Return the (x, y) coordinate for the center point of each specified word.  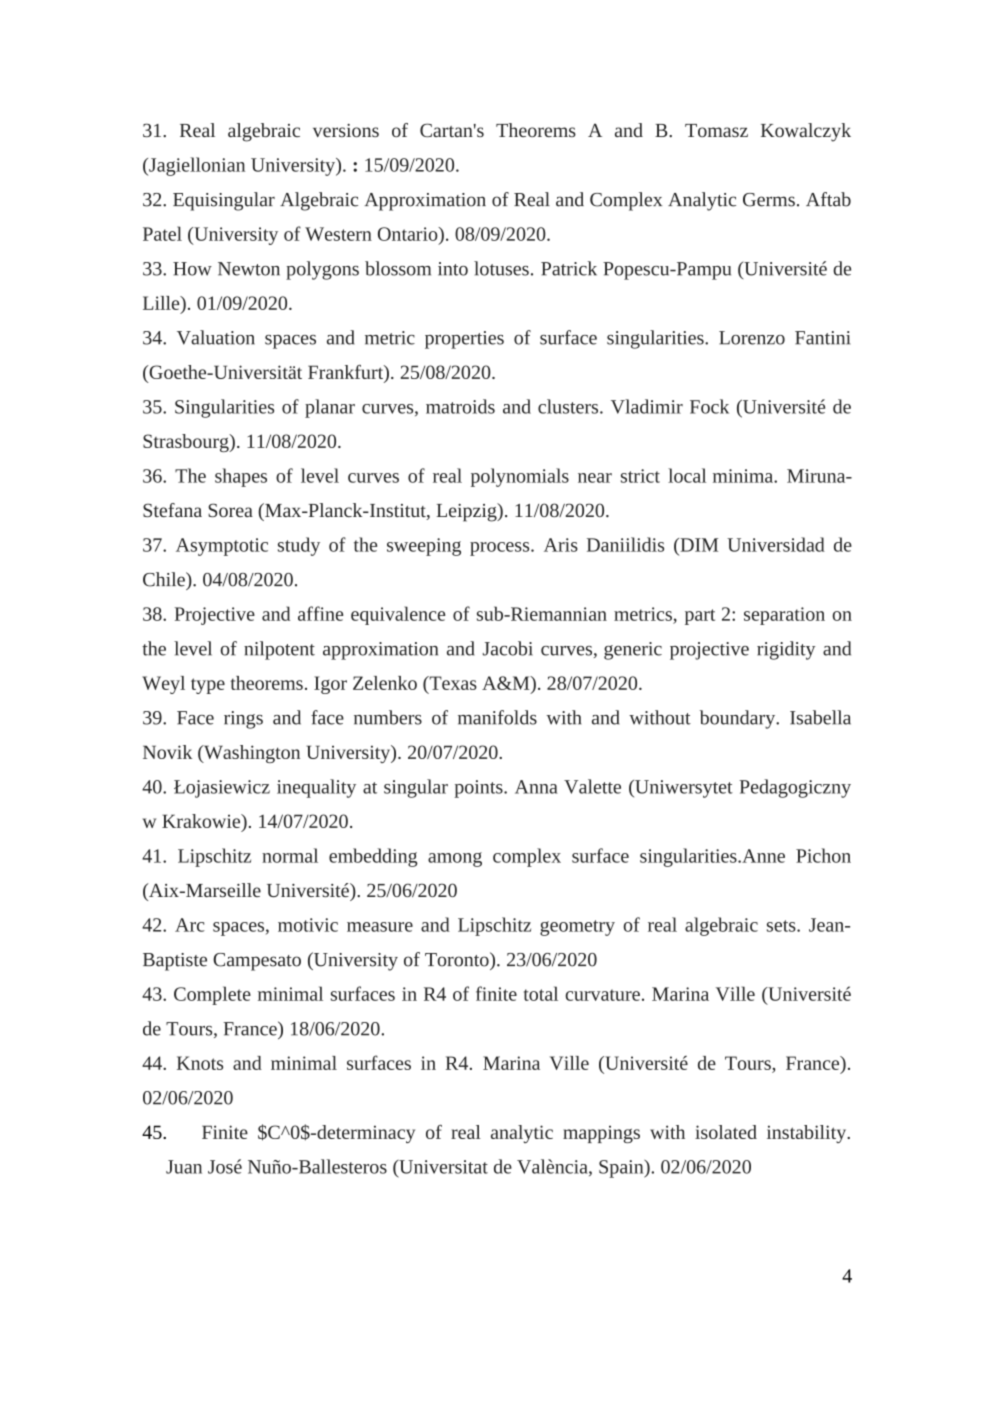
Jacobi (508, 648)
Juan (184, 1167)
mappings (601, 1134)
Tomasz (716, 130)
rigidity (786, 650)
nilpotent (279, 650)
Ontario (409, 234)
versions (346, 130)
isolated (726, 1132)
